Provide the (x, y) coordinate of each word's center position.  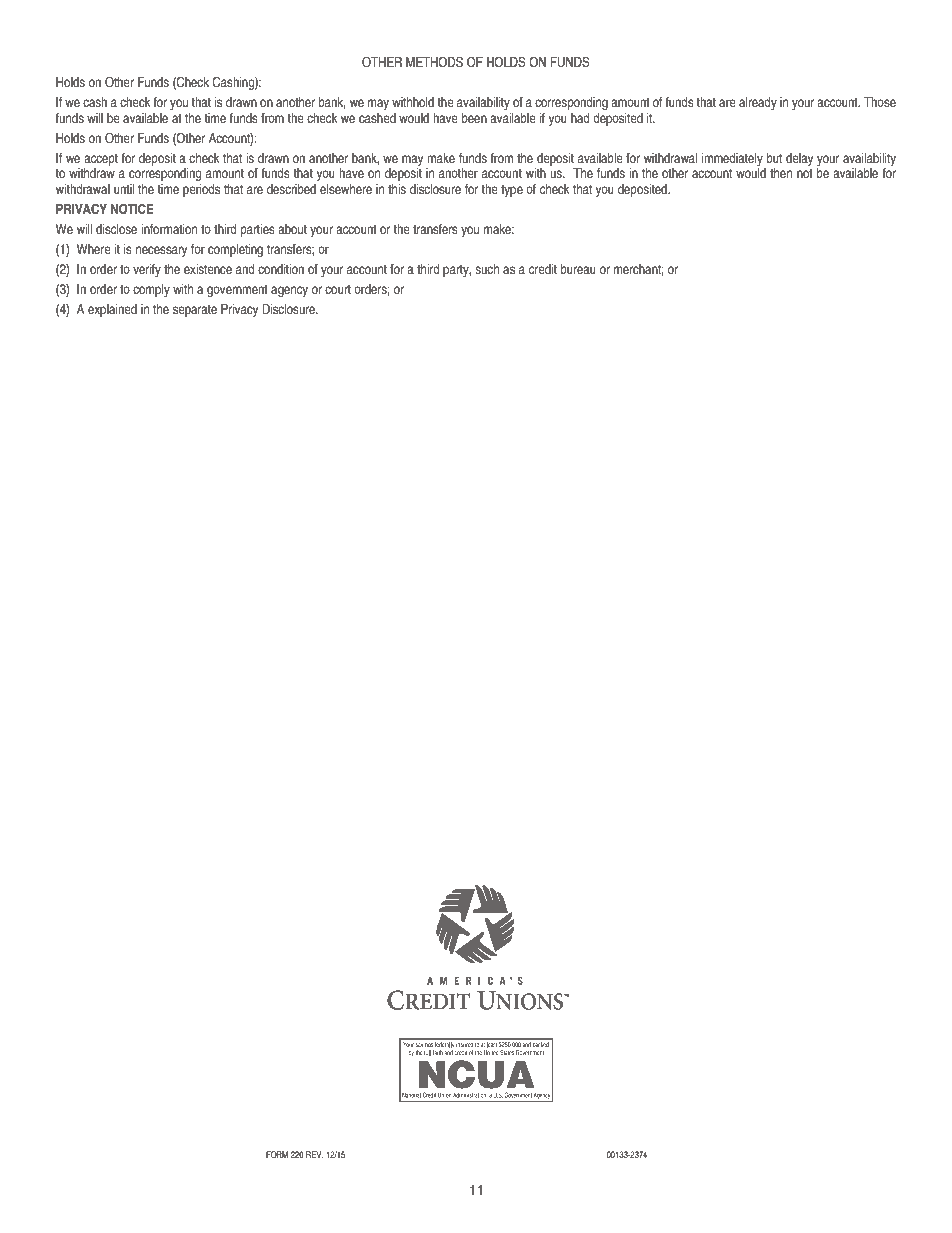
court (338, 289)
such (487, 269)
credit (543, 269)
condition (281, 269)
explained (112, 310)
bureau (578, 269)
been (474, 118)
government (237, 290)
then (781, 173)
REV (315, 1154)
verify (147, 270)
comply (151, 290)
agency (289, 291)
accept (101, 159)
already (758, 103)
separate (195, 310)
